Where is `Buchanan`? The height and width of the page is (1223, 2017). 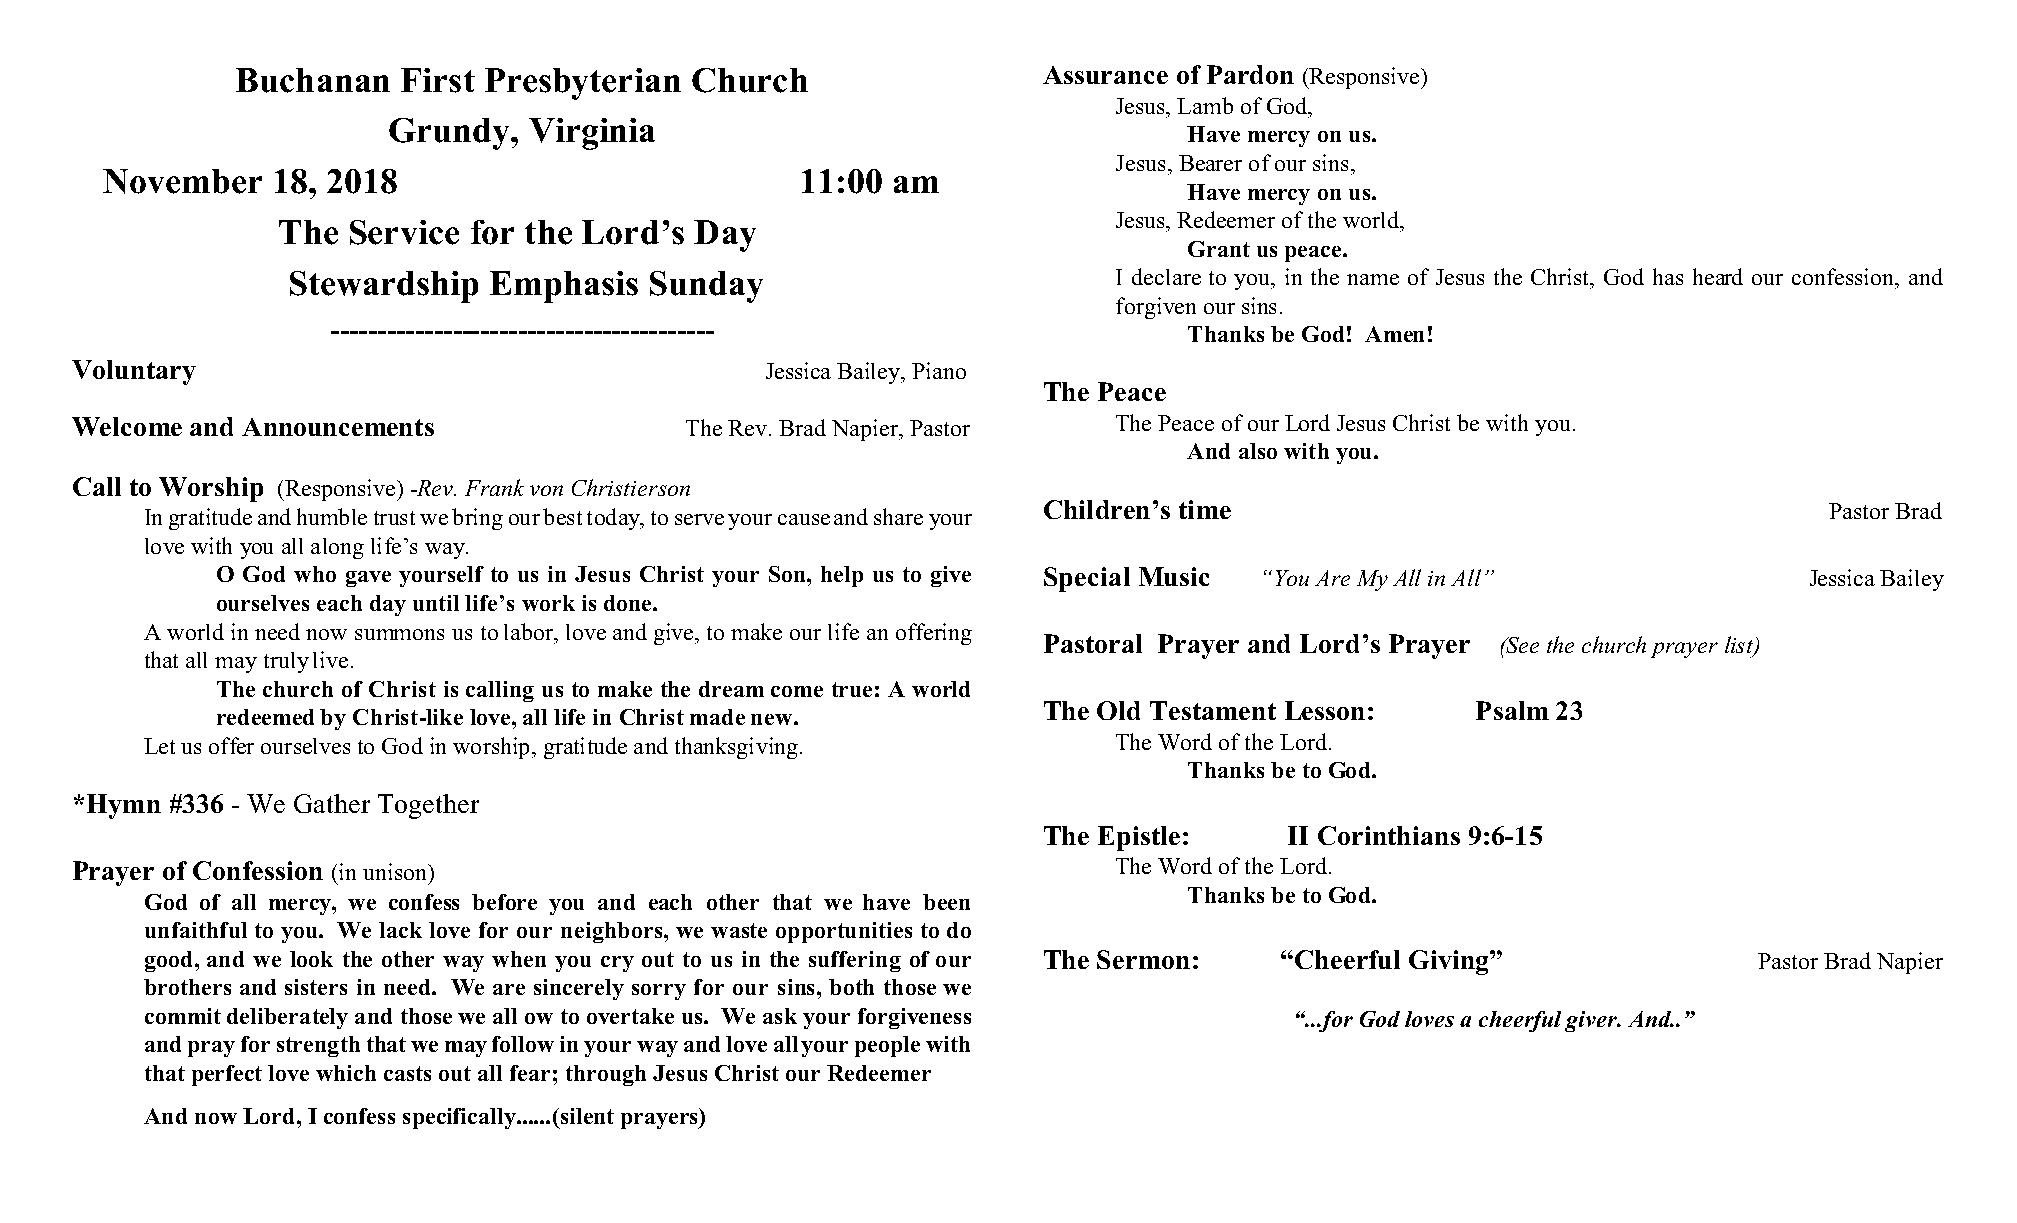
Buchanan is located at coordinates (313, 80).
